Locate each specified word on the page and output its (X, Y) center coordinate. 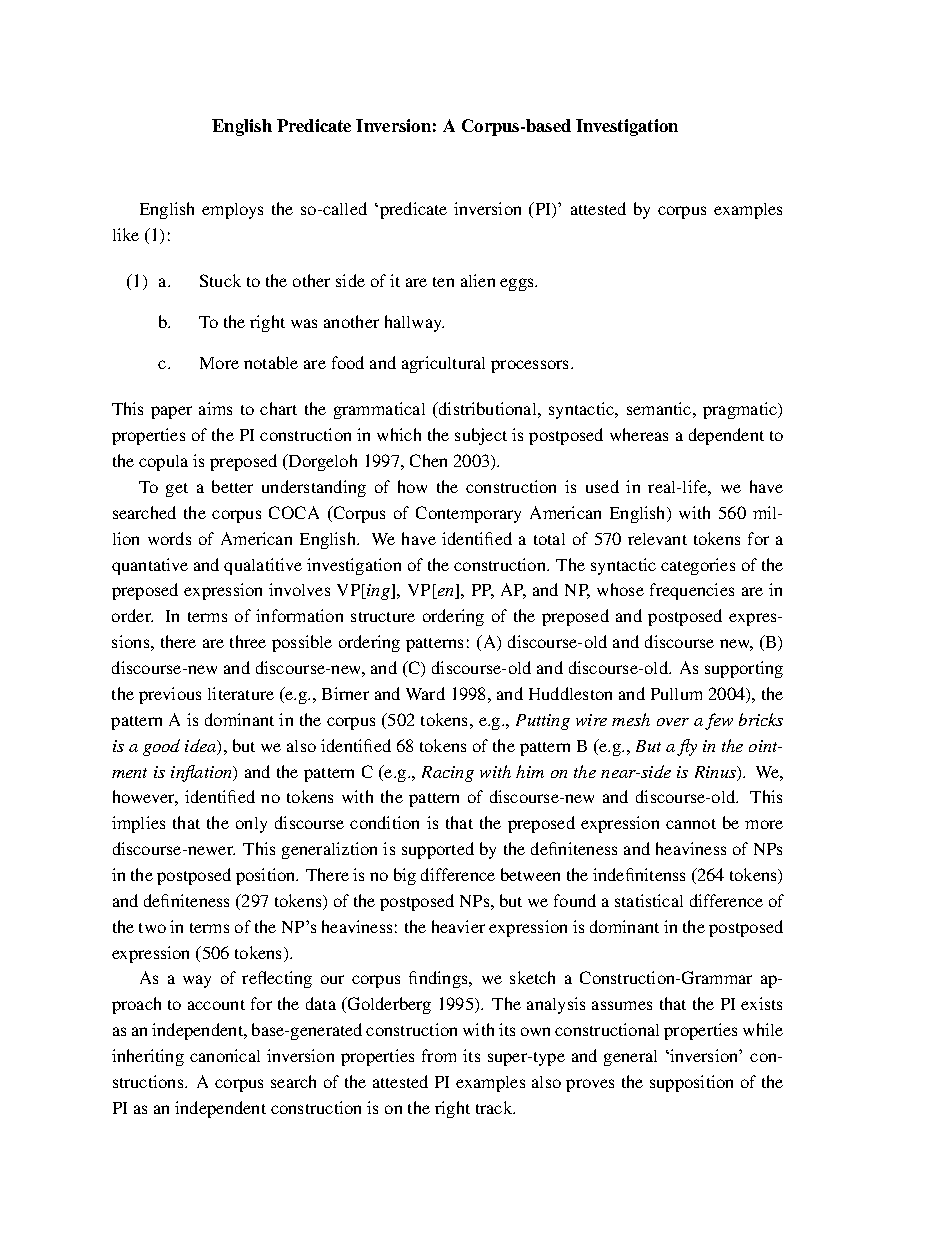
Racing (448, 774)
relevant (657, 539)
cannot (691, 824)
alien (478, 280)
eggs (518, 284)
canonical (225, 1055)
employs (232, 211)
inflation (203, 773)
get (177, 490)
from (439, 1055)
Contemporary (468, 514)
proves (590, 1085)
